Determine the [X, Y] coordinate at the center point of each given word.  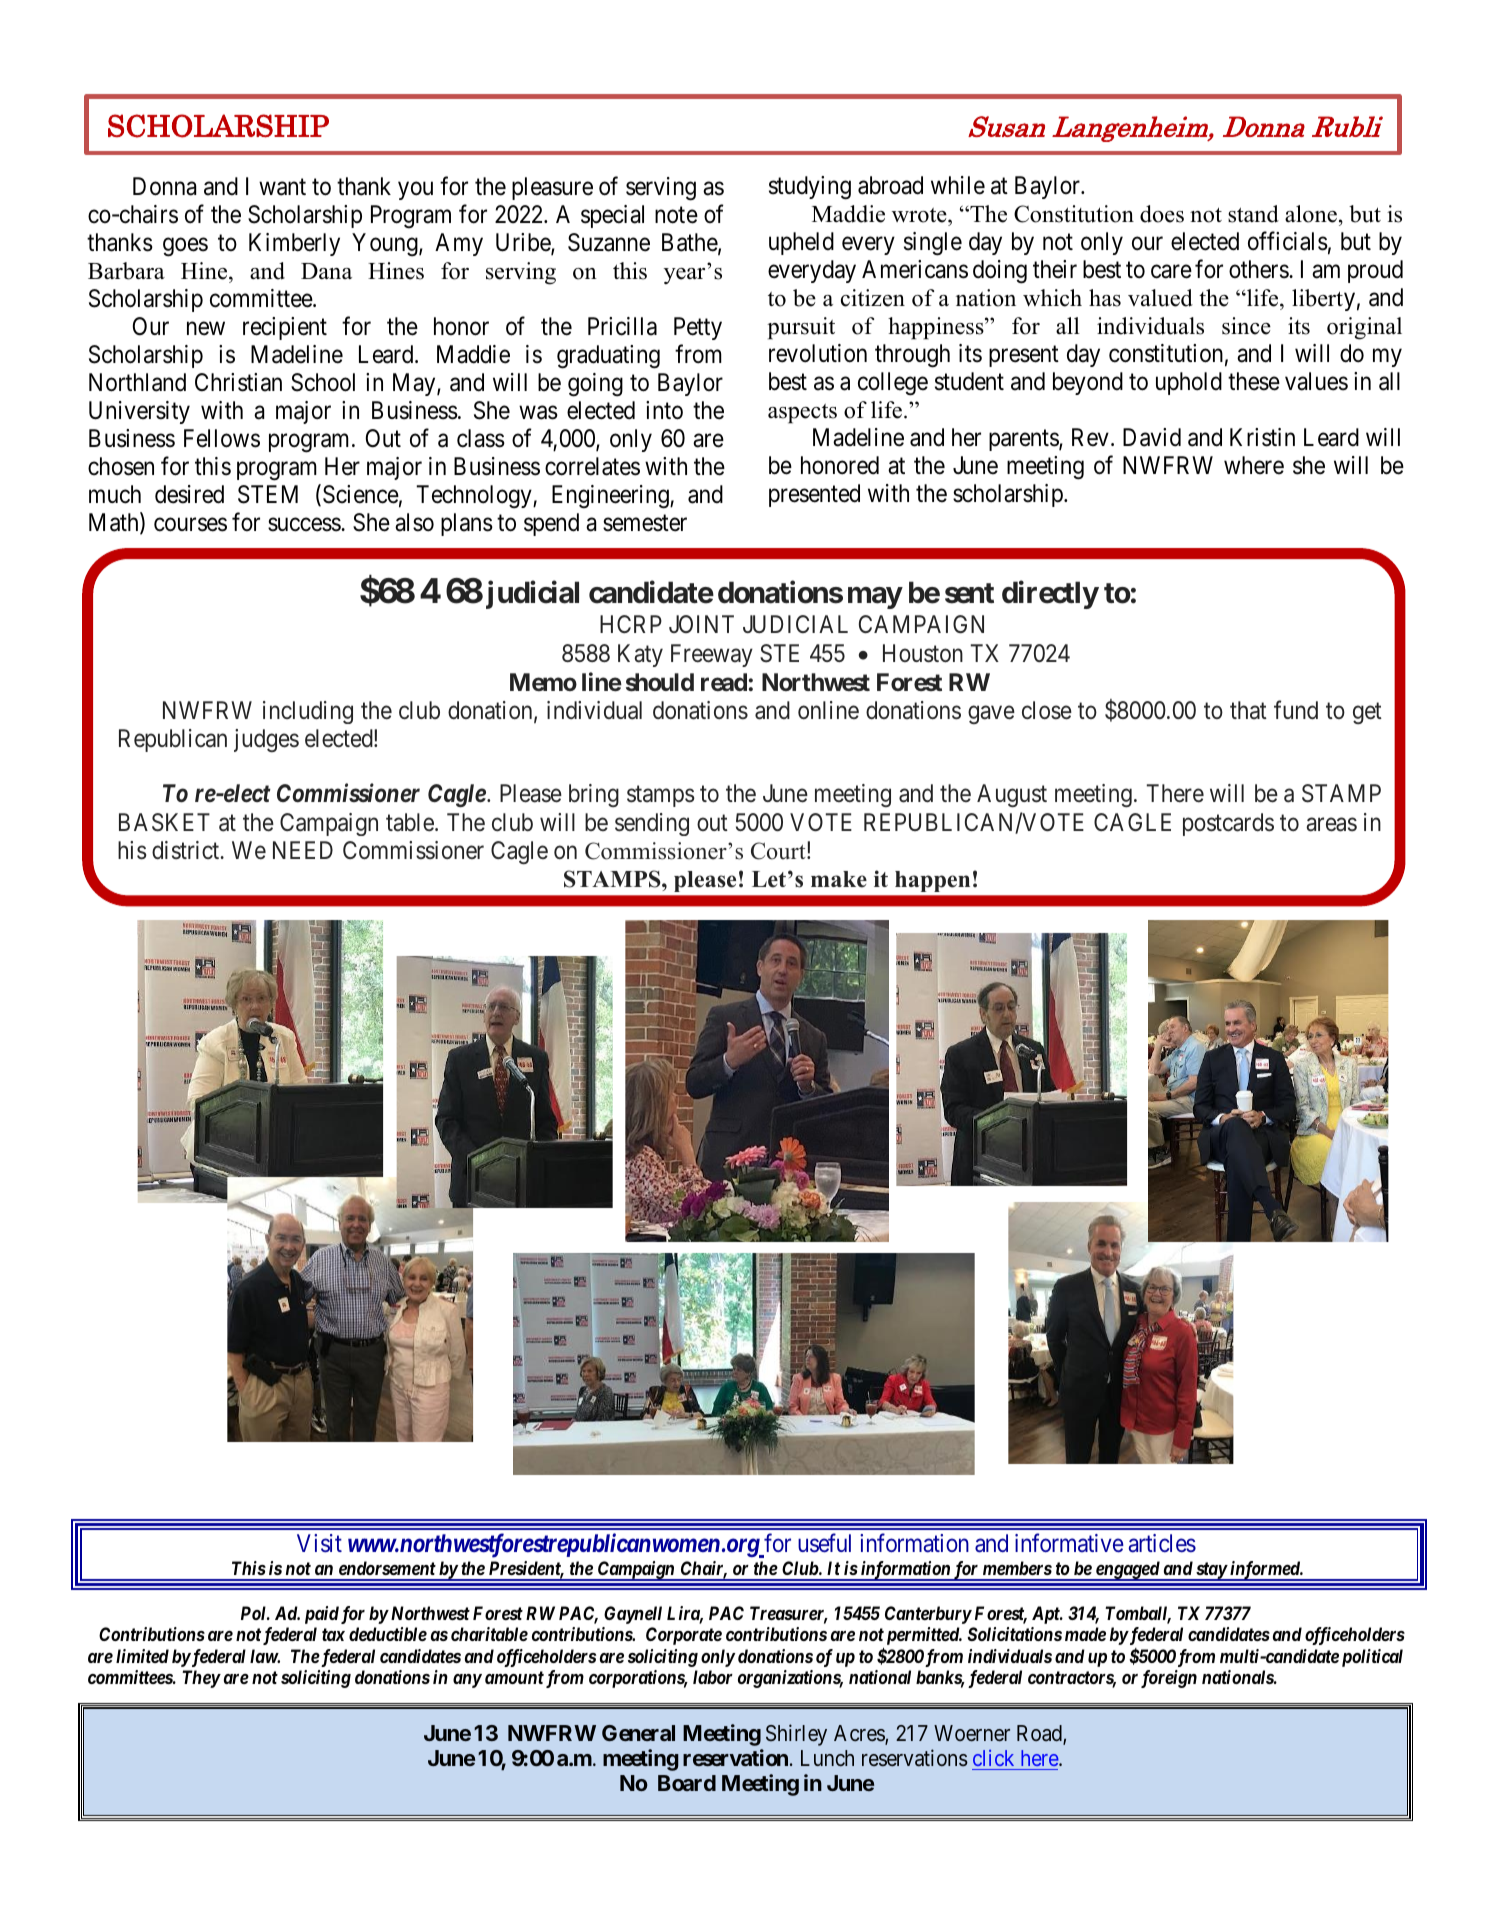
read [724, 682]
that [1248, 710]
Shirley [796, 1735]
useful [824, 1543]
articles [1162, 1543]
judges [266, 740]
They [201, 1679]
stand [1253, 214]
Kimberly [294, 244]
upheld [801, 243]
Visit [319, 1543]
